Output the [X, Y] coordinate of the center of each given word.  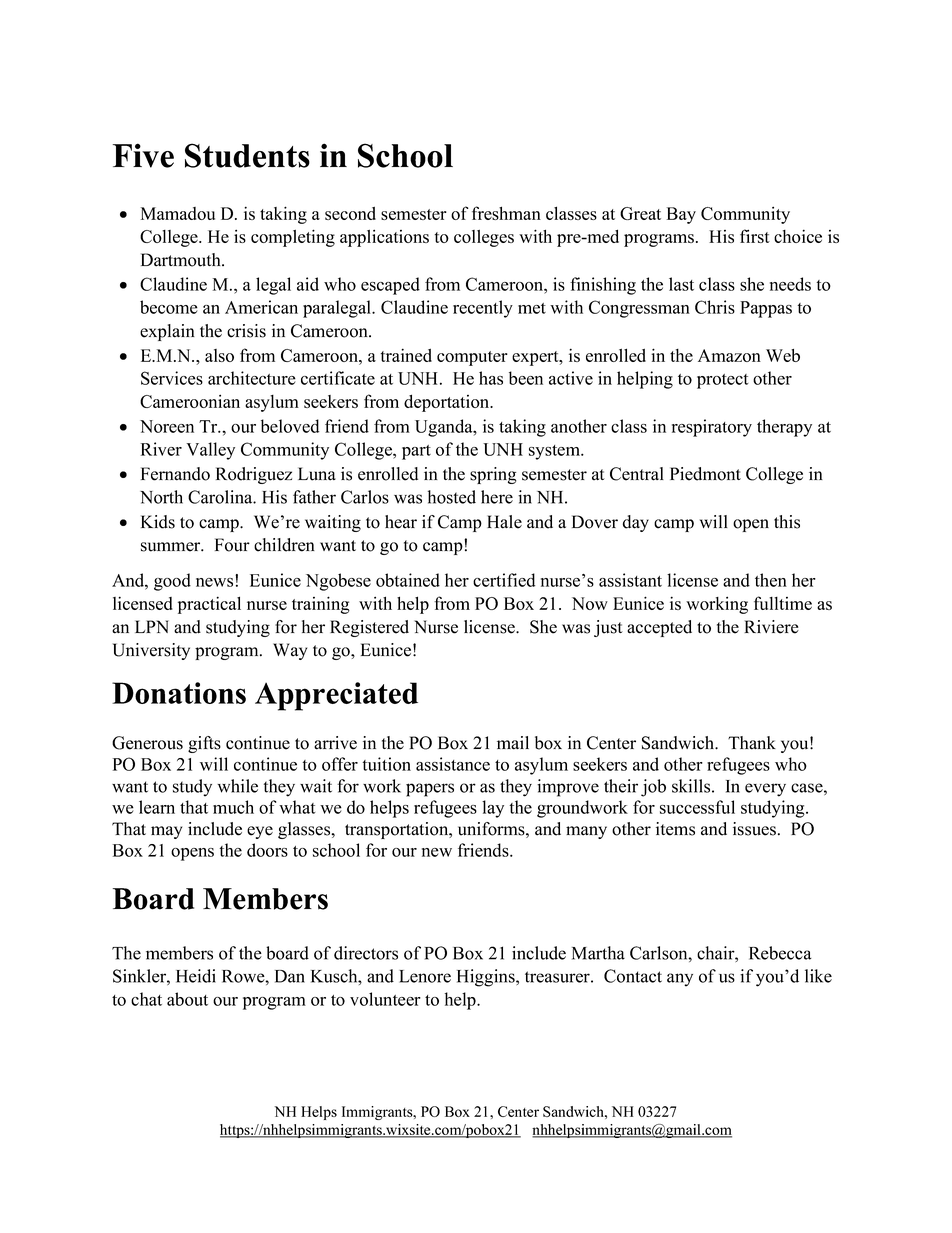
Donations [179, 693]
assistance [453, 764]
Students [247, 155]
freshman [506, 213]
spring [493, 475]
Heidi [196, 976]
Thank [752, 743]
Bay [681, 215]
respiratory [712, 428]
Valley [210, 451]
